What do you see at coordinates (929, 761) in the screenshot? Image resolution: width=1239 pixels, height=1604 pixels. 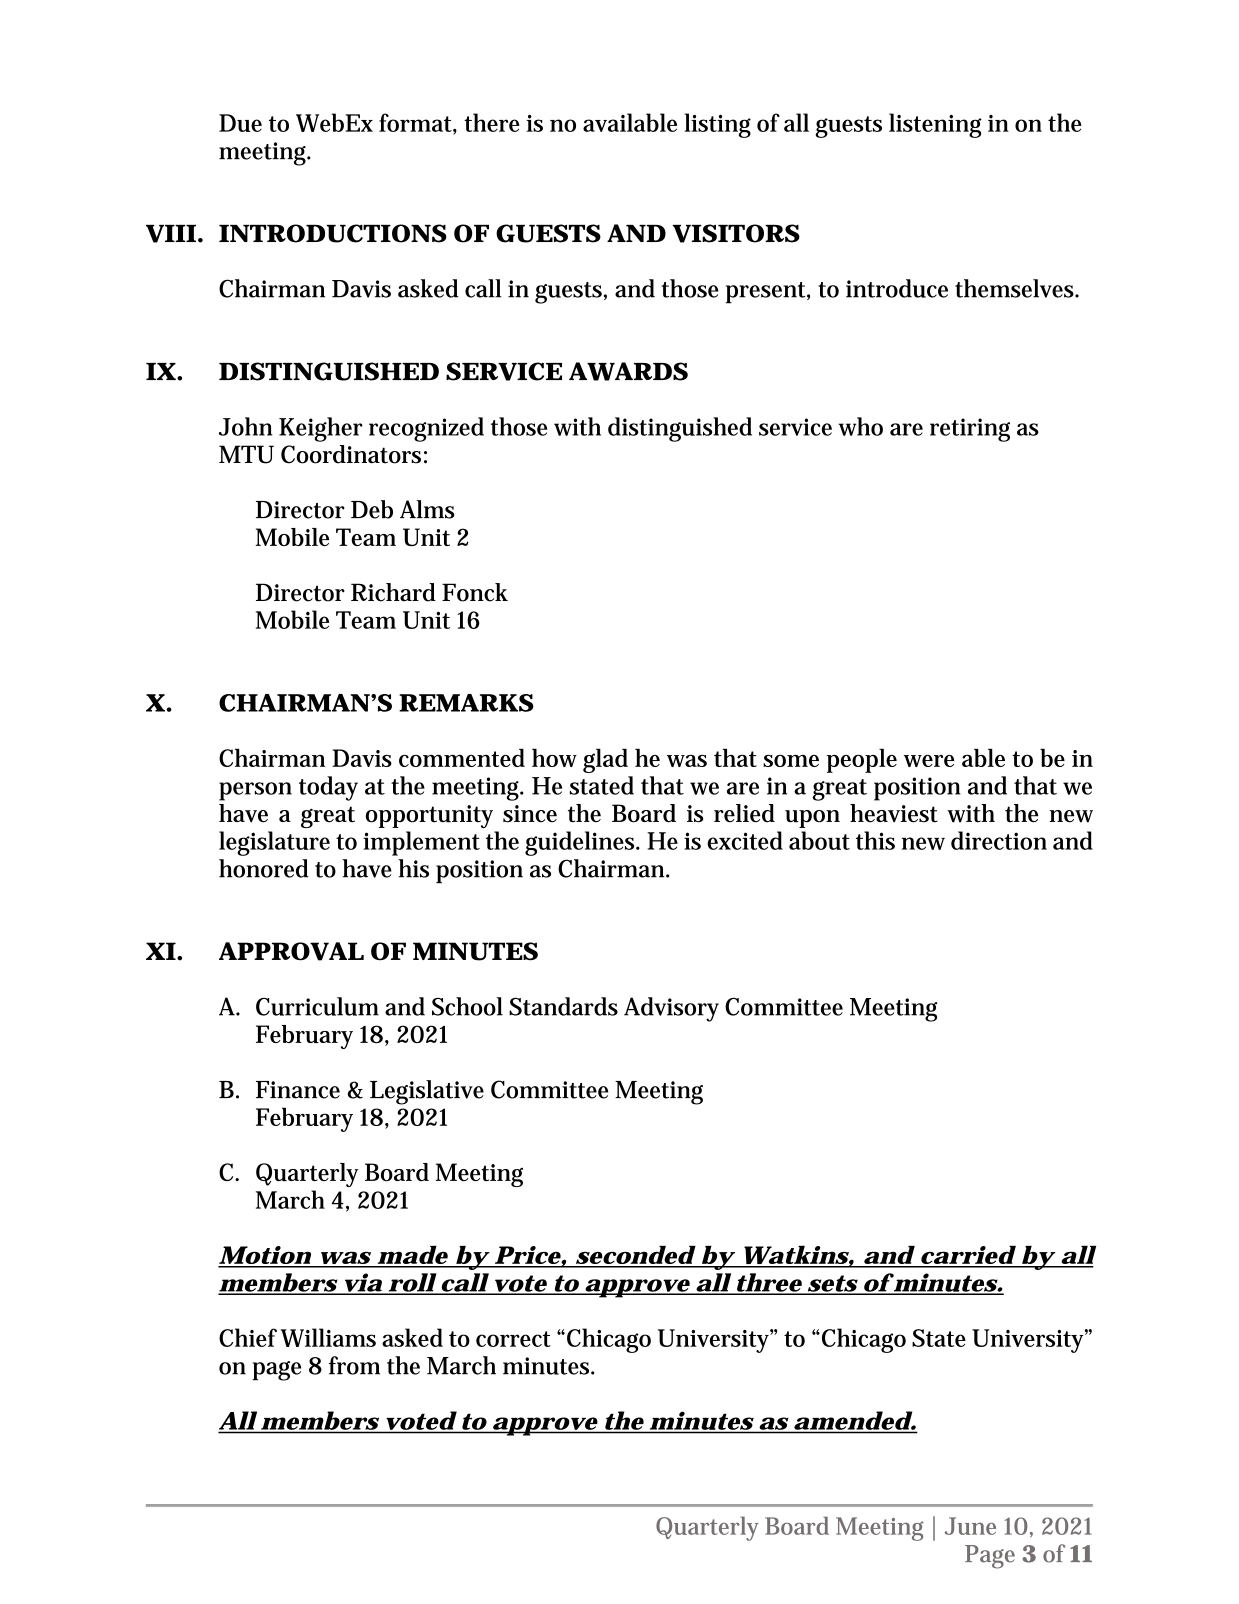 I see `were` at bounding box center [929, 761].
